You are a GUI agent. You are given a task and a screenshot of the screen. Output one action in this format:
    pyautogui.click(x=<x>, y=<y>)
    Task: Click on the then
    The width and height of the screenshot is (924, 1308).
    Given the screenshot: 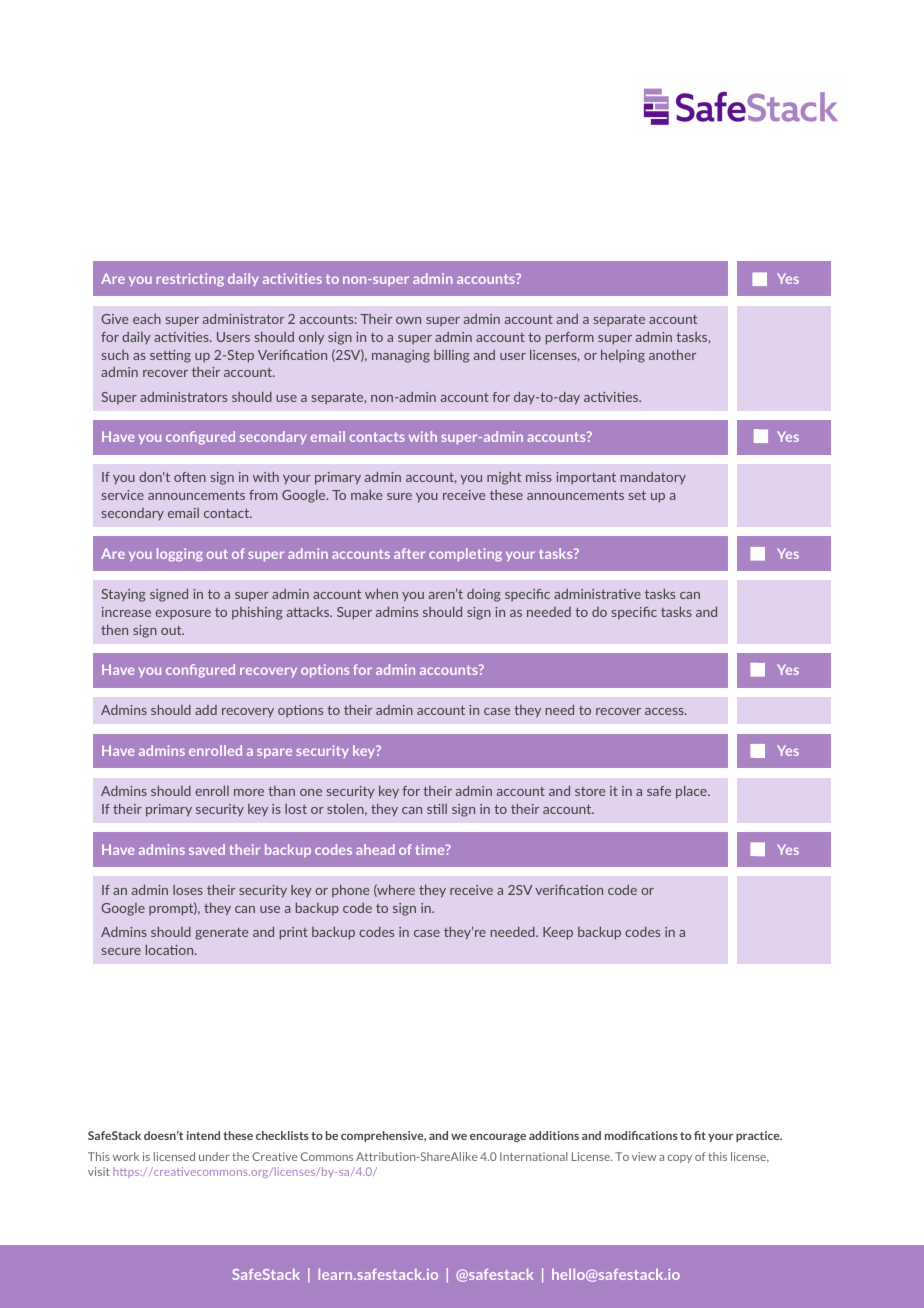 What is the action you would take?
    pyautogui.click(x=114, y=629)
